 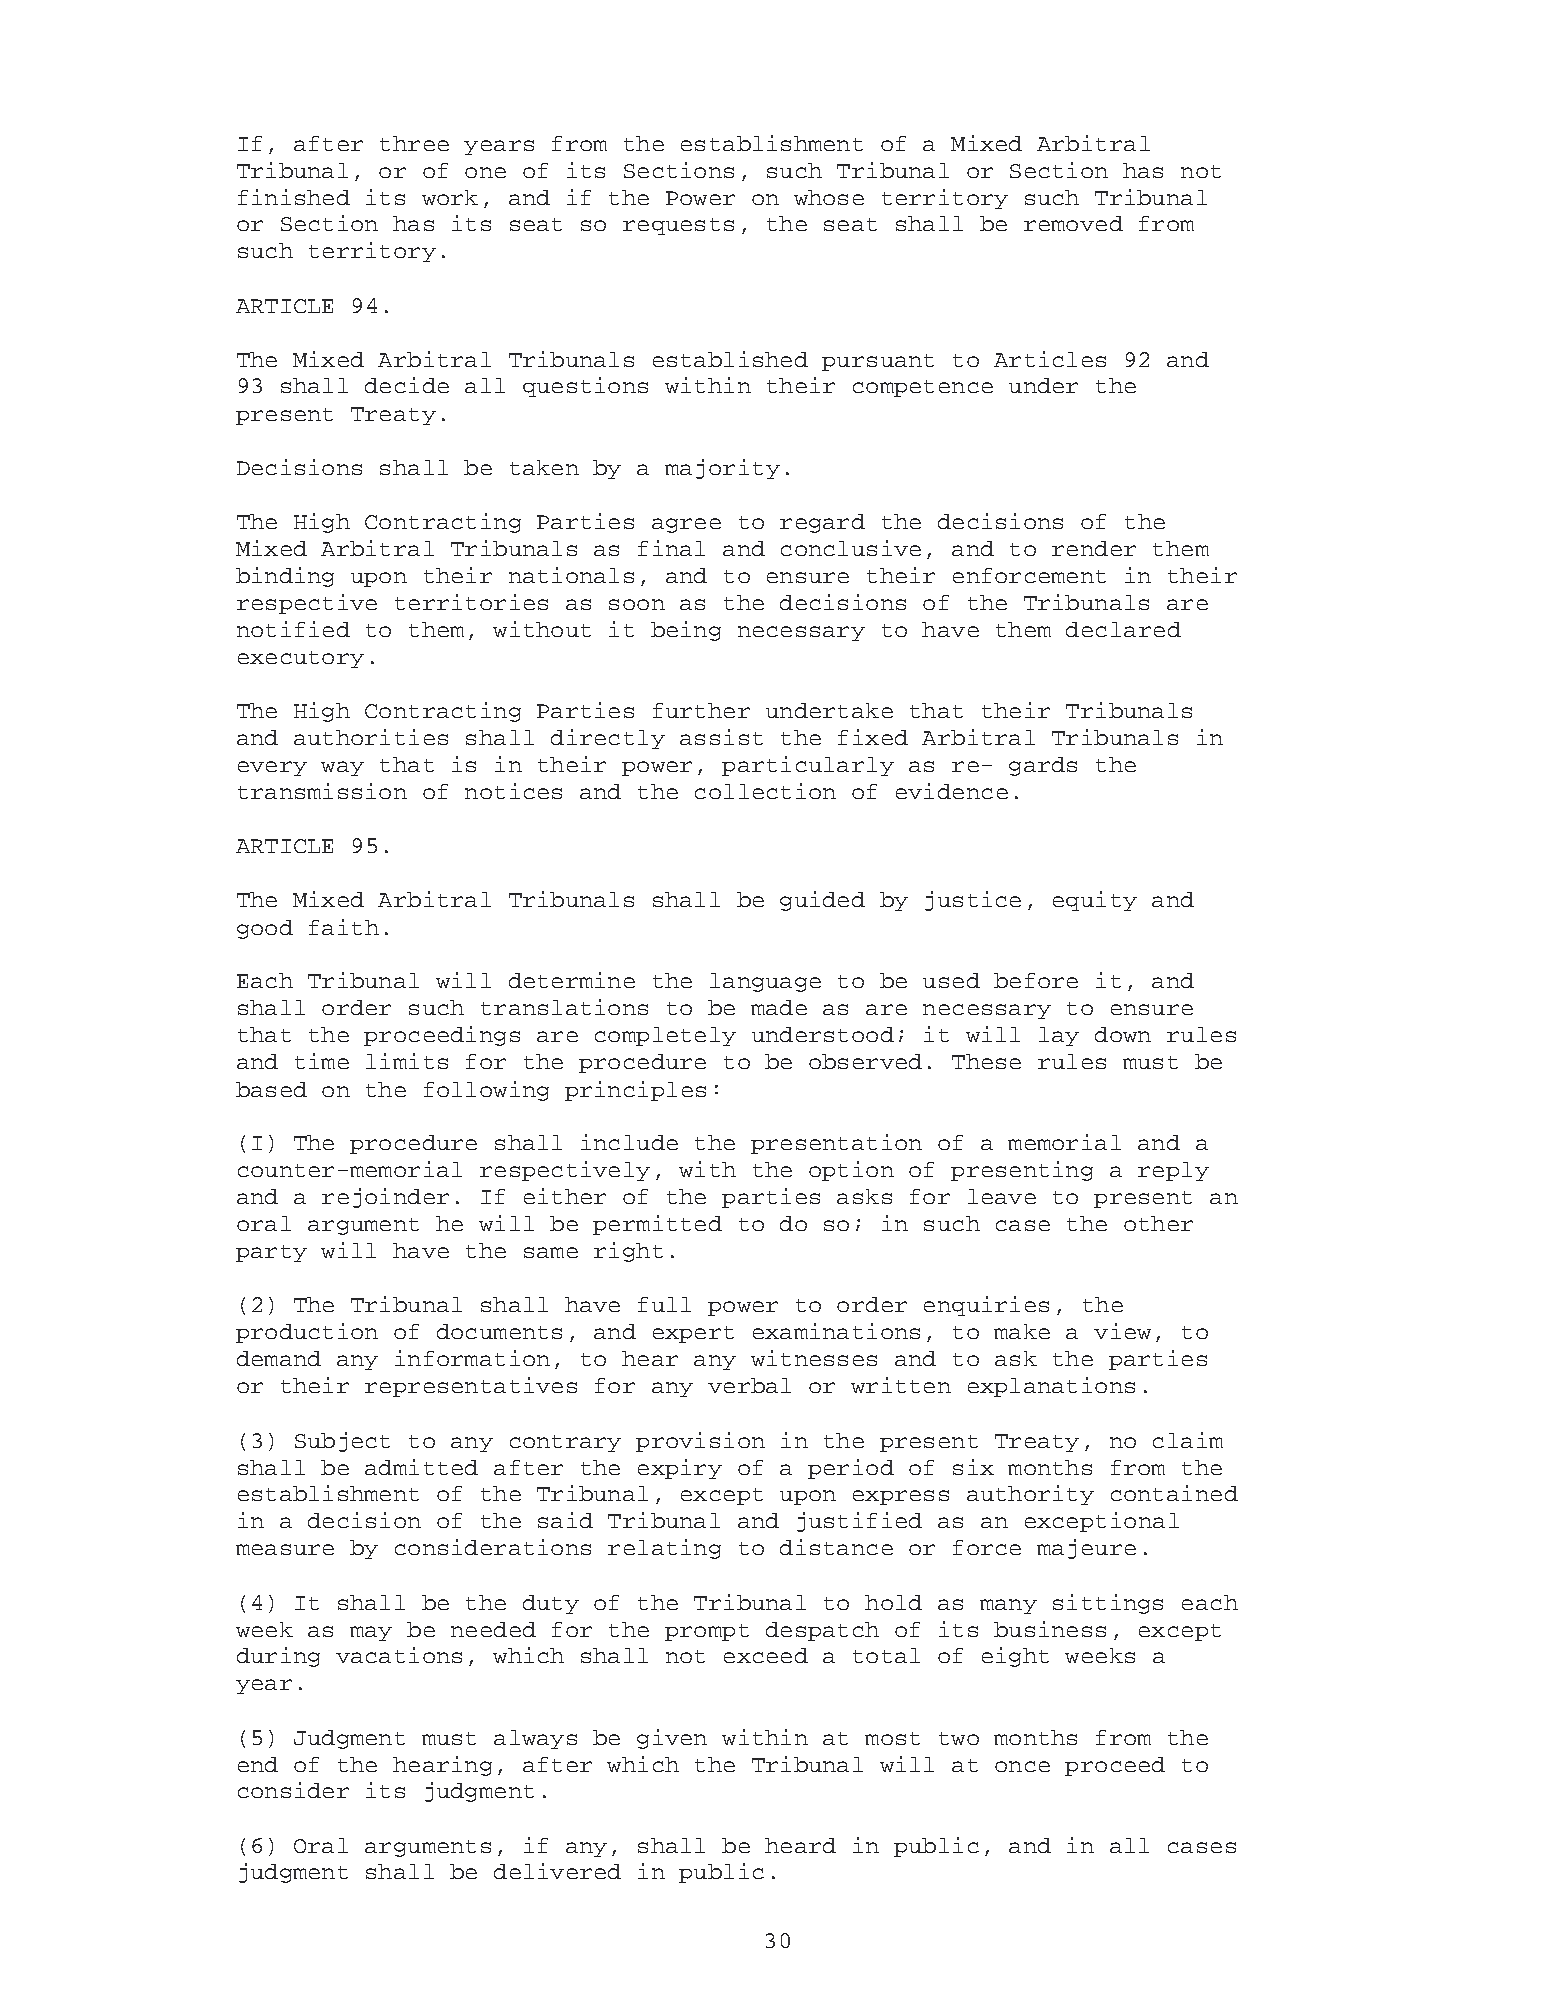 I want to click on make, so click(x=1022, y=1331).
